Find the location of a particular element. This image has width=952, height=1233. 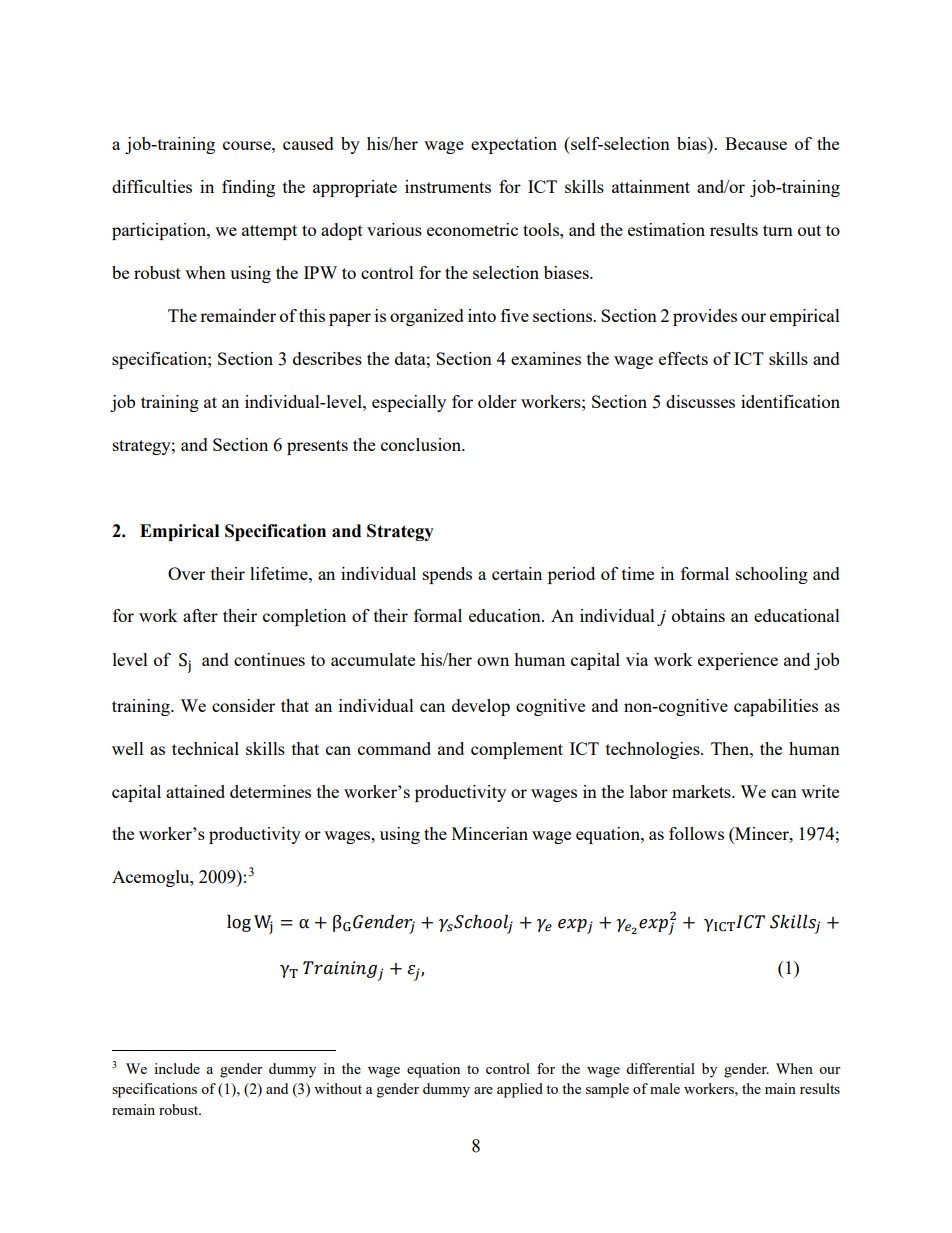

instruments is located at coordinates (448, 186).
